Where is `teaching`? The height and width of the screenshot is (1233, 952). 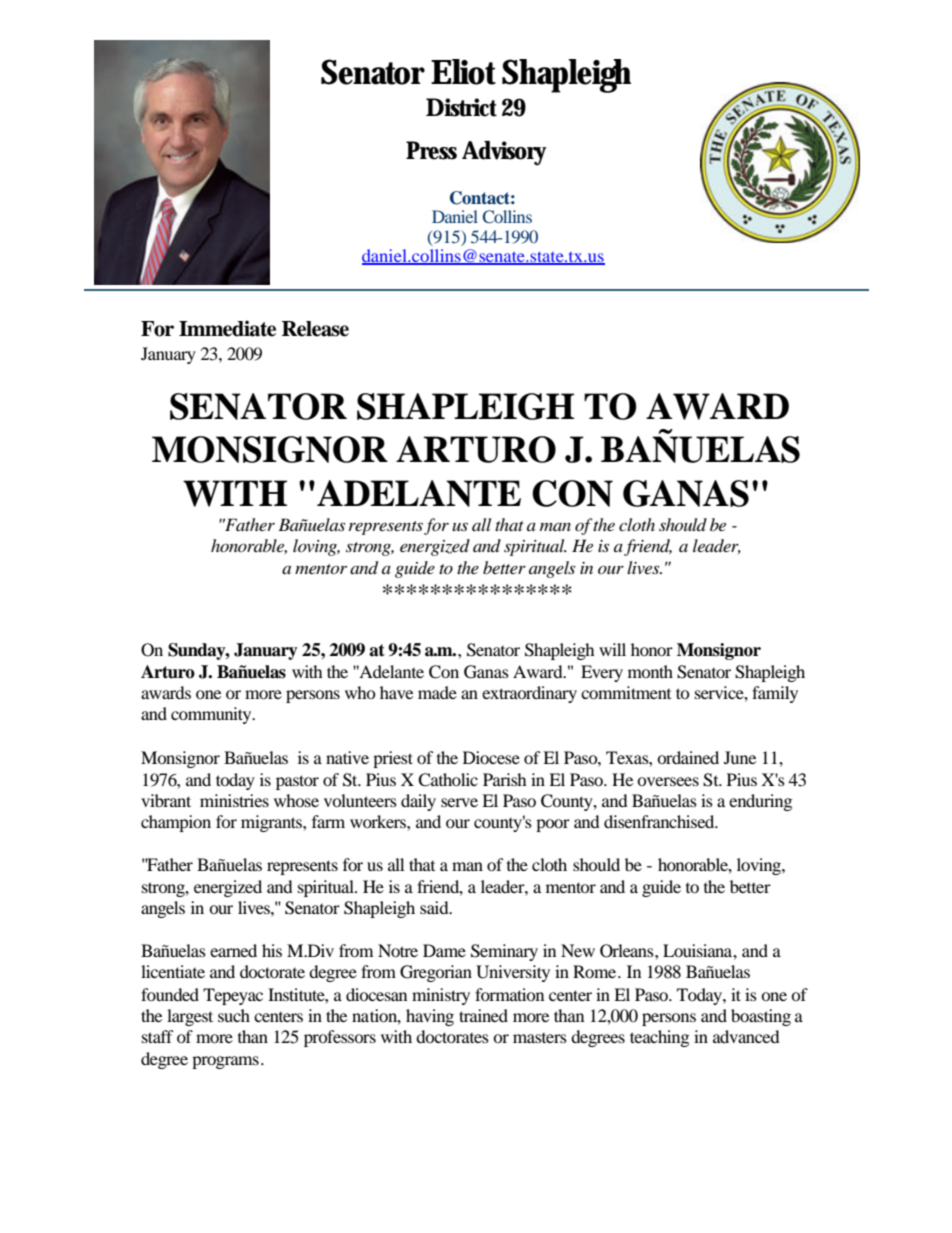 teaching is located at coordinates (659, 1038).
